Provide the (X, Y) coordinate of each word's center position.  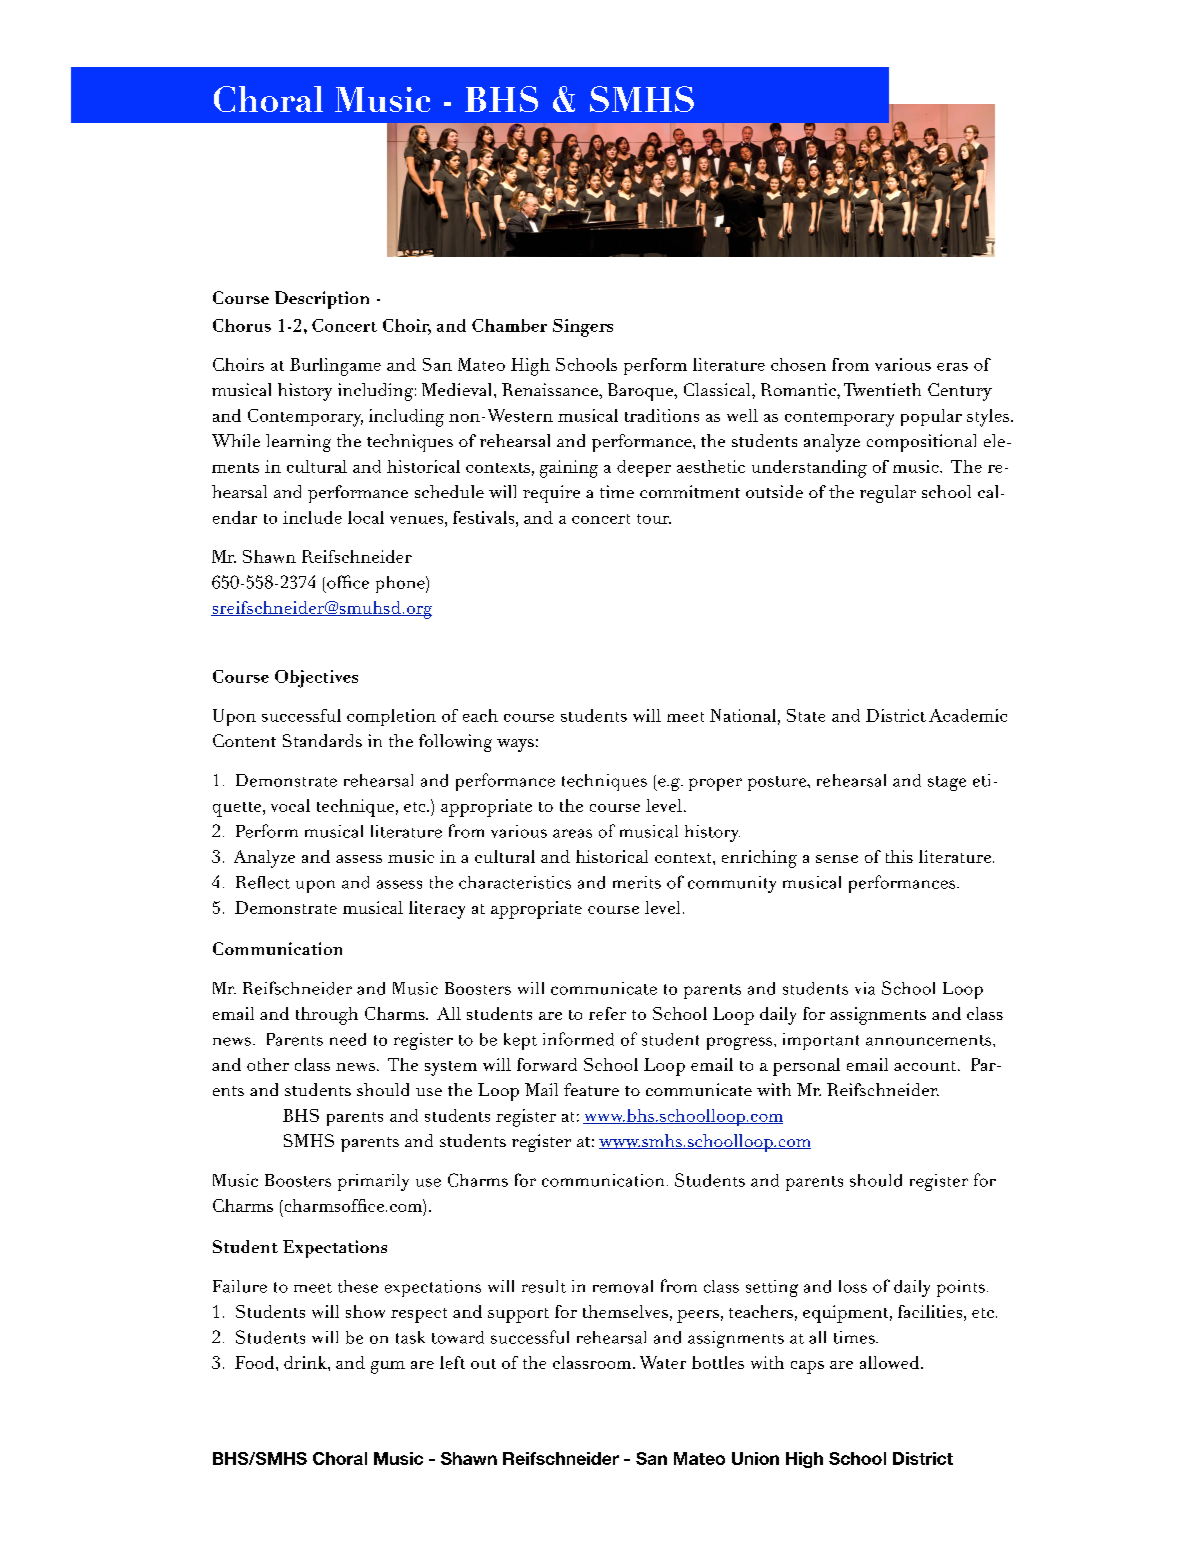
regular (888, 494)
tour (654, 519)
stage (947, 783)
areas (572, 833)
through (327, 1016)
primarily (373, 1182)
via (865, 988)
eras (952, 367)
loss (853, 1286)
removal (623, 1286)
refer (607, 1013)
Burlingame (335, 367)
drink (306, 1362)
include (312, 517)
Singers (583, 328)
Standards (322, 740)
